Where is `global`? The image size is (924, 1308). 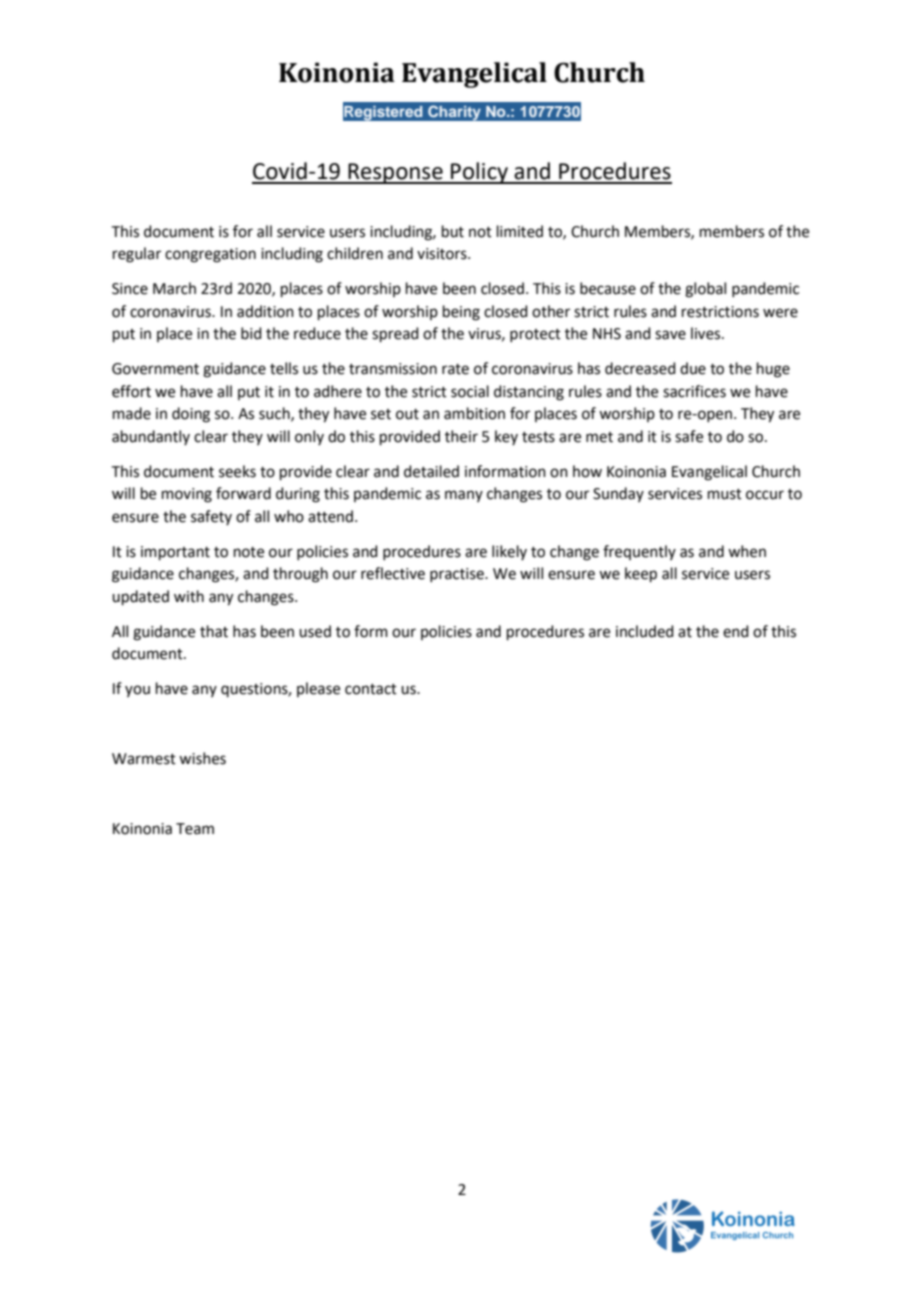
global is located at coordinates (705, 290).
